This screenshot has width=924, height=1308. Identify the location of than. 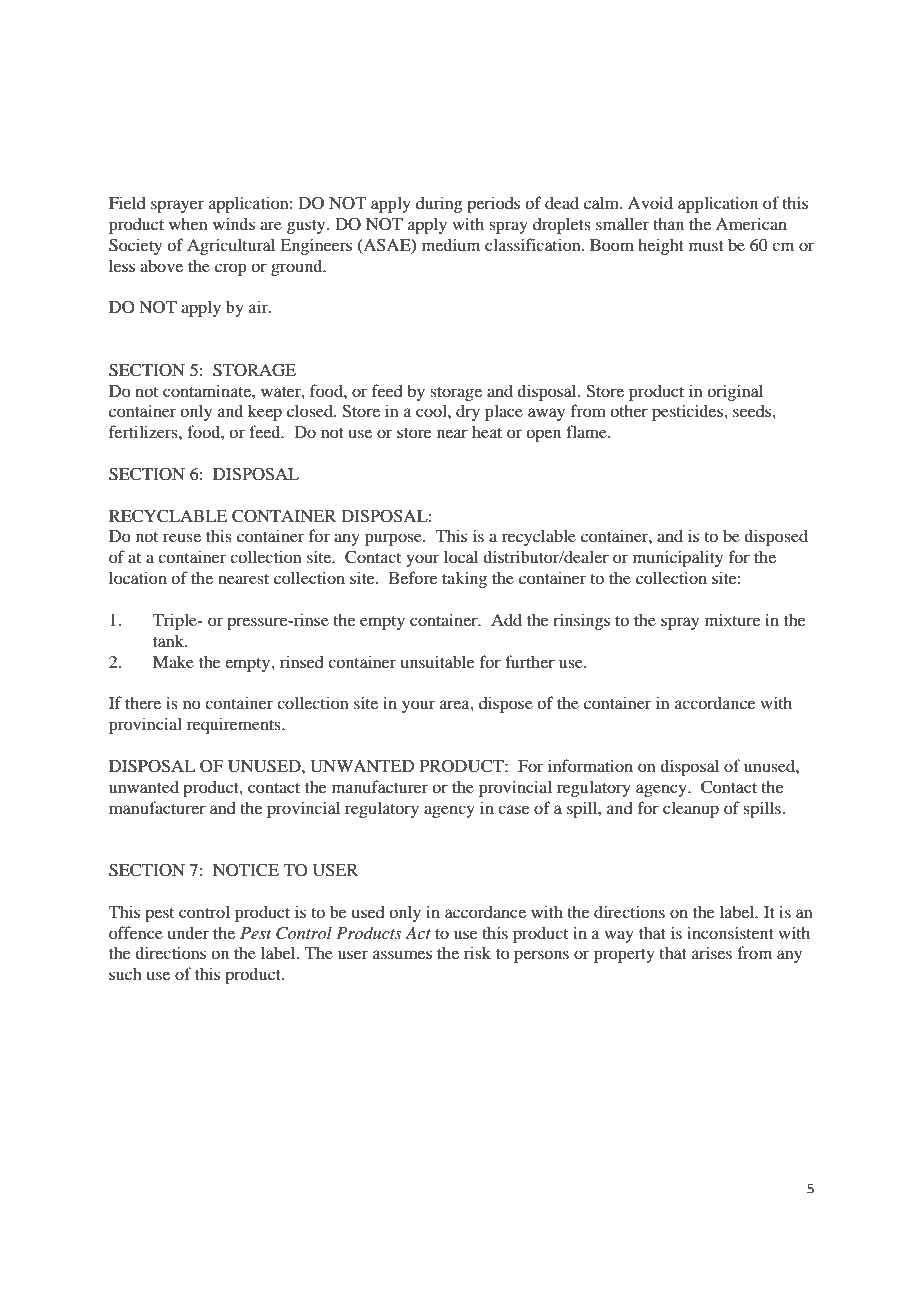
(668, 223).
